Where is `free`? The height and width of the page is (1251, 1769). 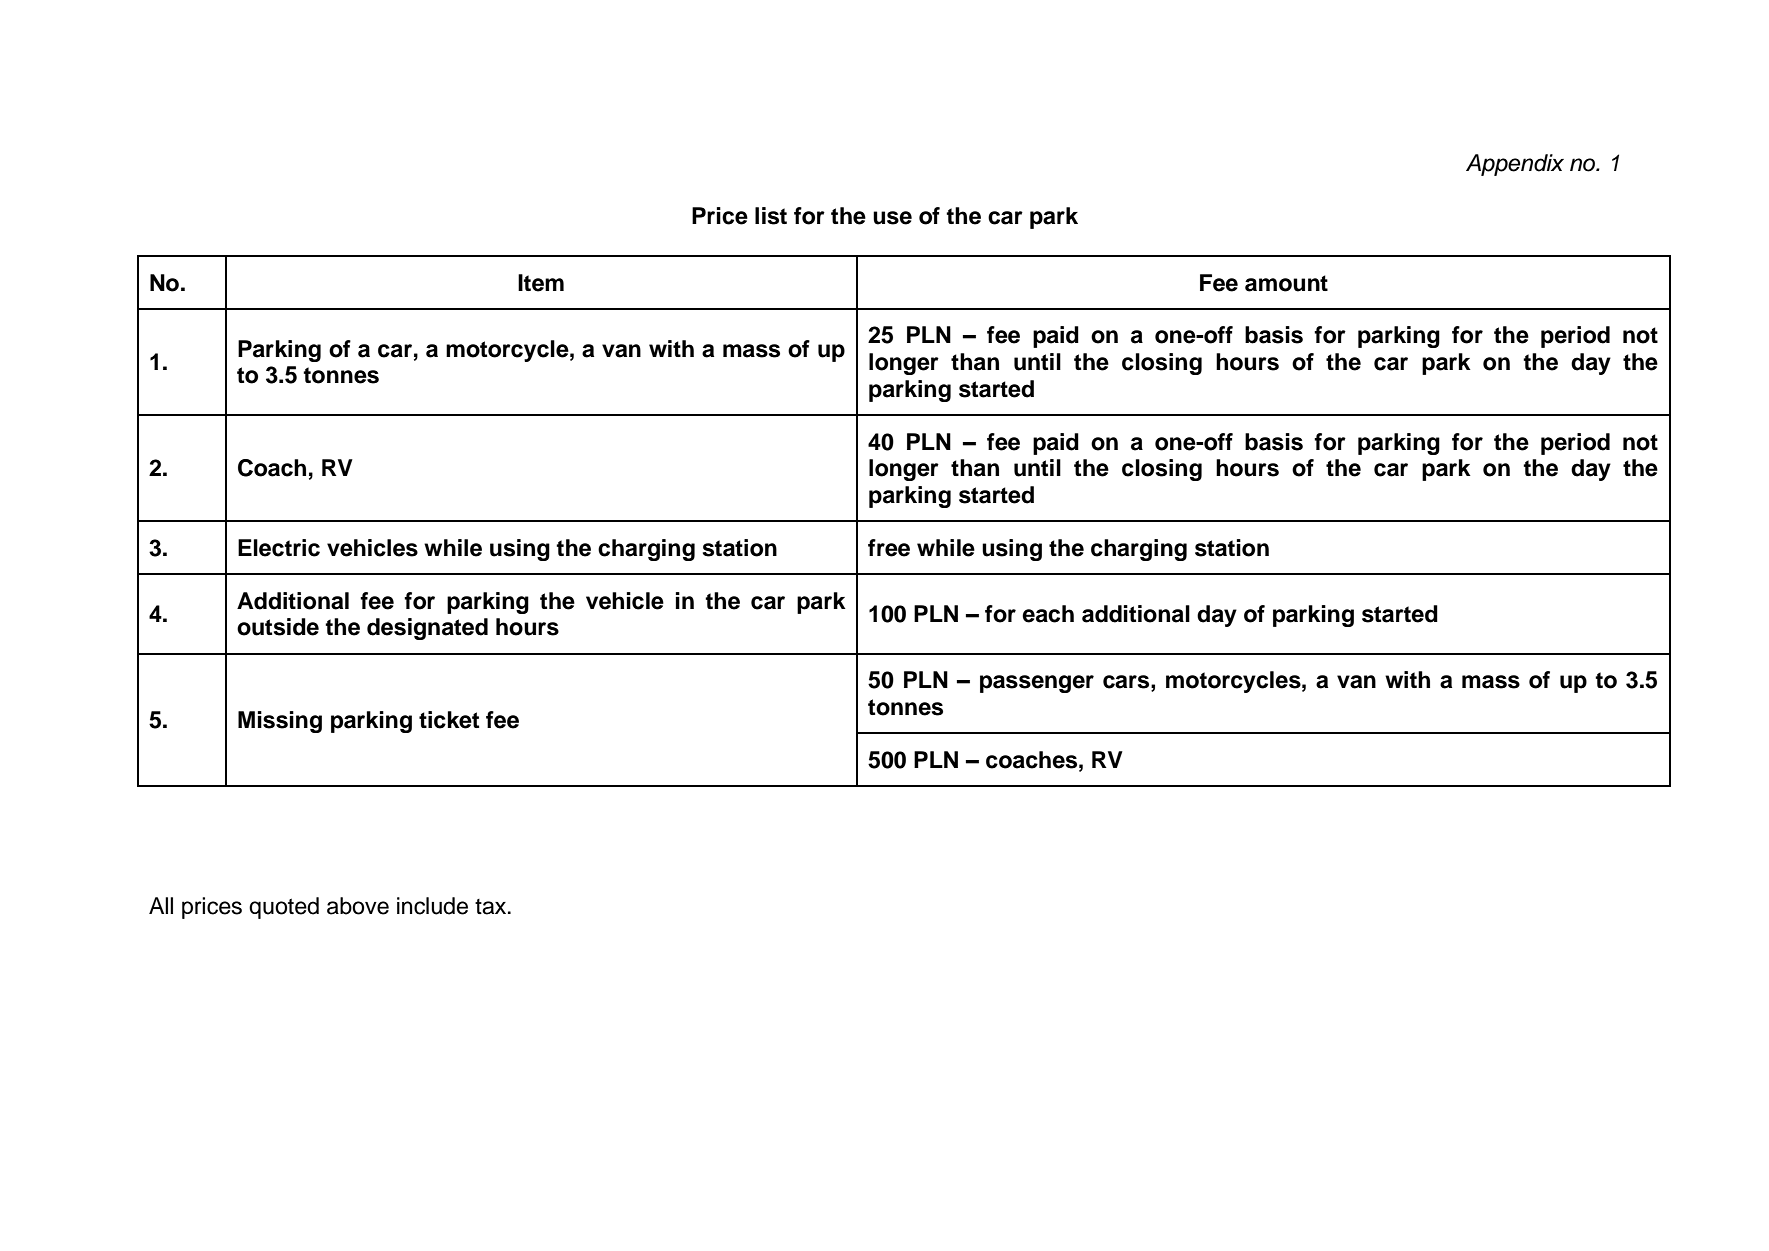 free is located at coordinates (889, 548).
